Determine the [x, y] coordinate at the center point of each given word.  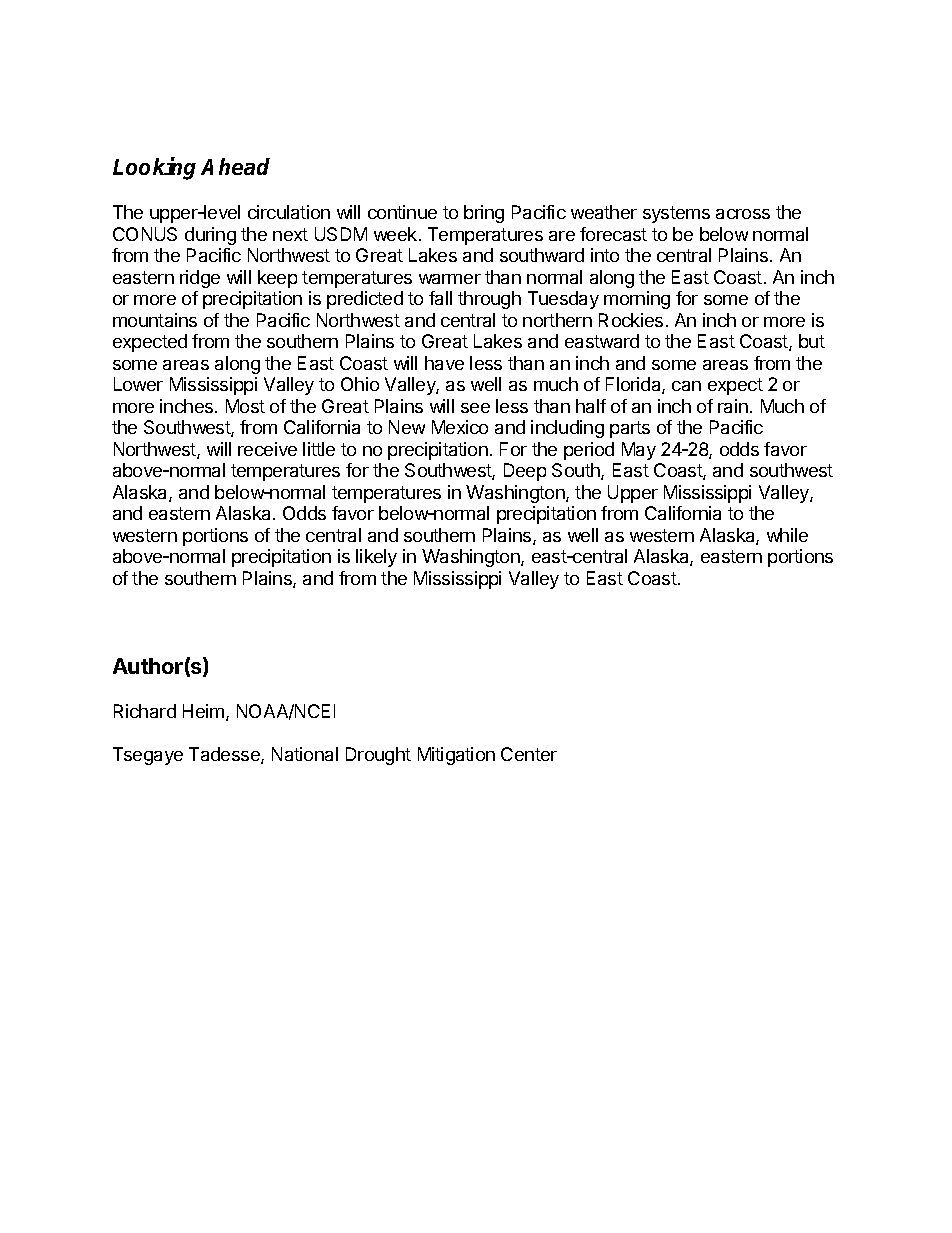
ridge [200, 279]
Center [529, 754]
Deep [525, 472]
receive [267, 449]
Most [245, 406]
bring [484, 214]
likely [376, 558]
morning [637, 300]
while [787, 535]
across [743, 214]
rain [733, 406]
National [305, 754]
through [489, 300]
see [475, 408]
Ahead [235, 166]
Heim [203, 711]
